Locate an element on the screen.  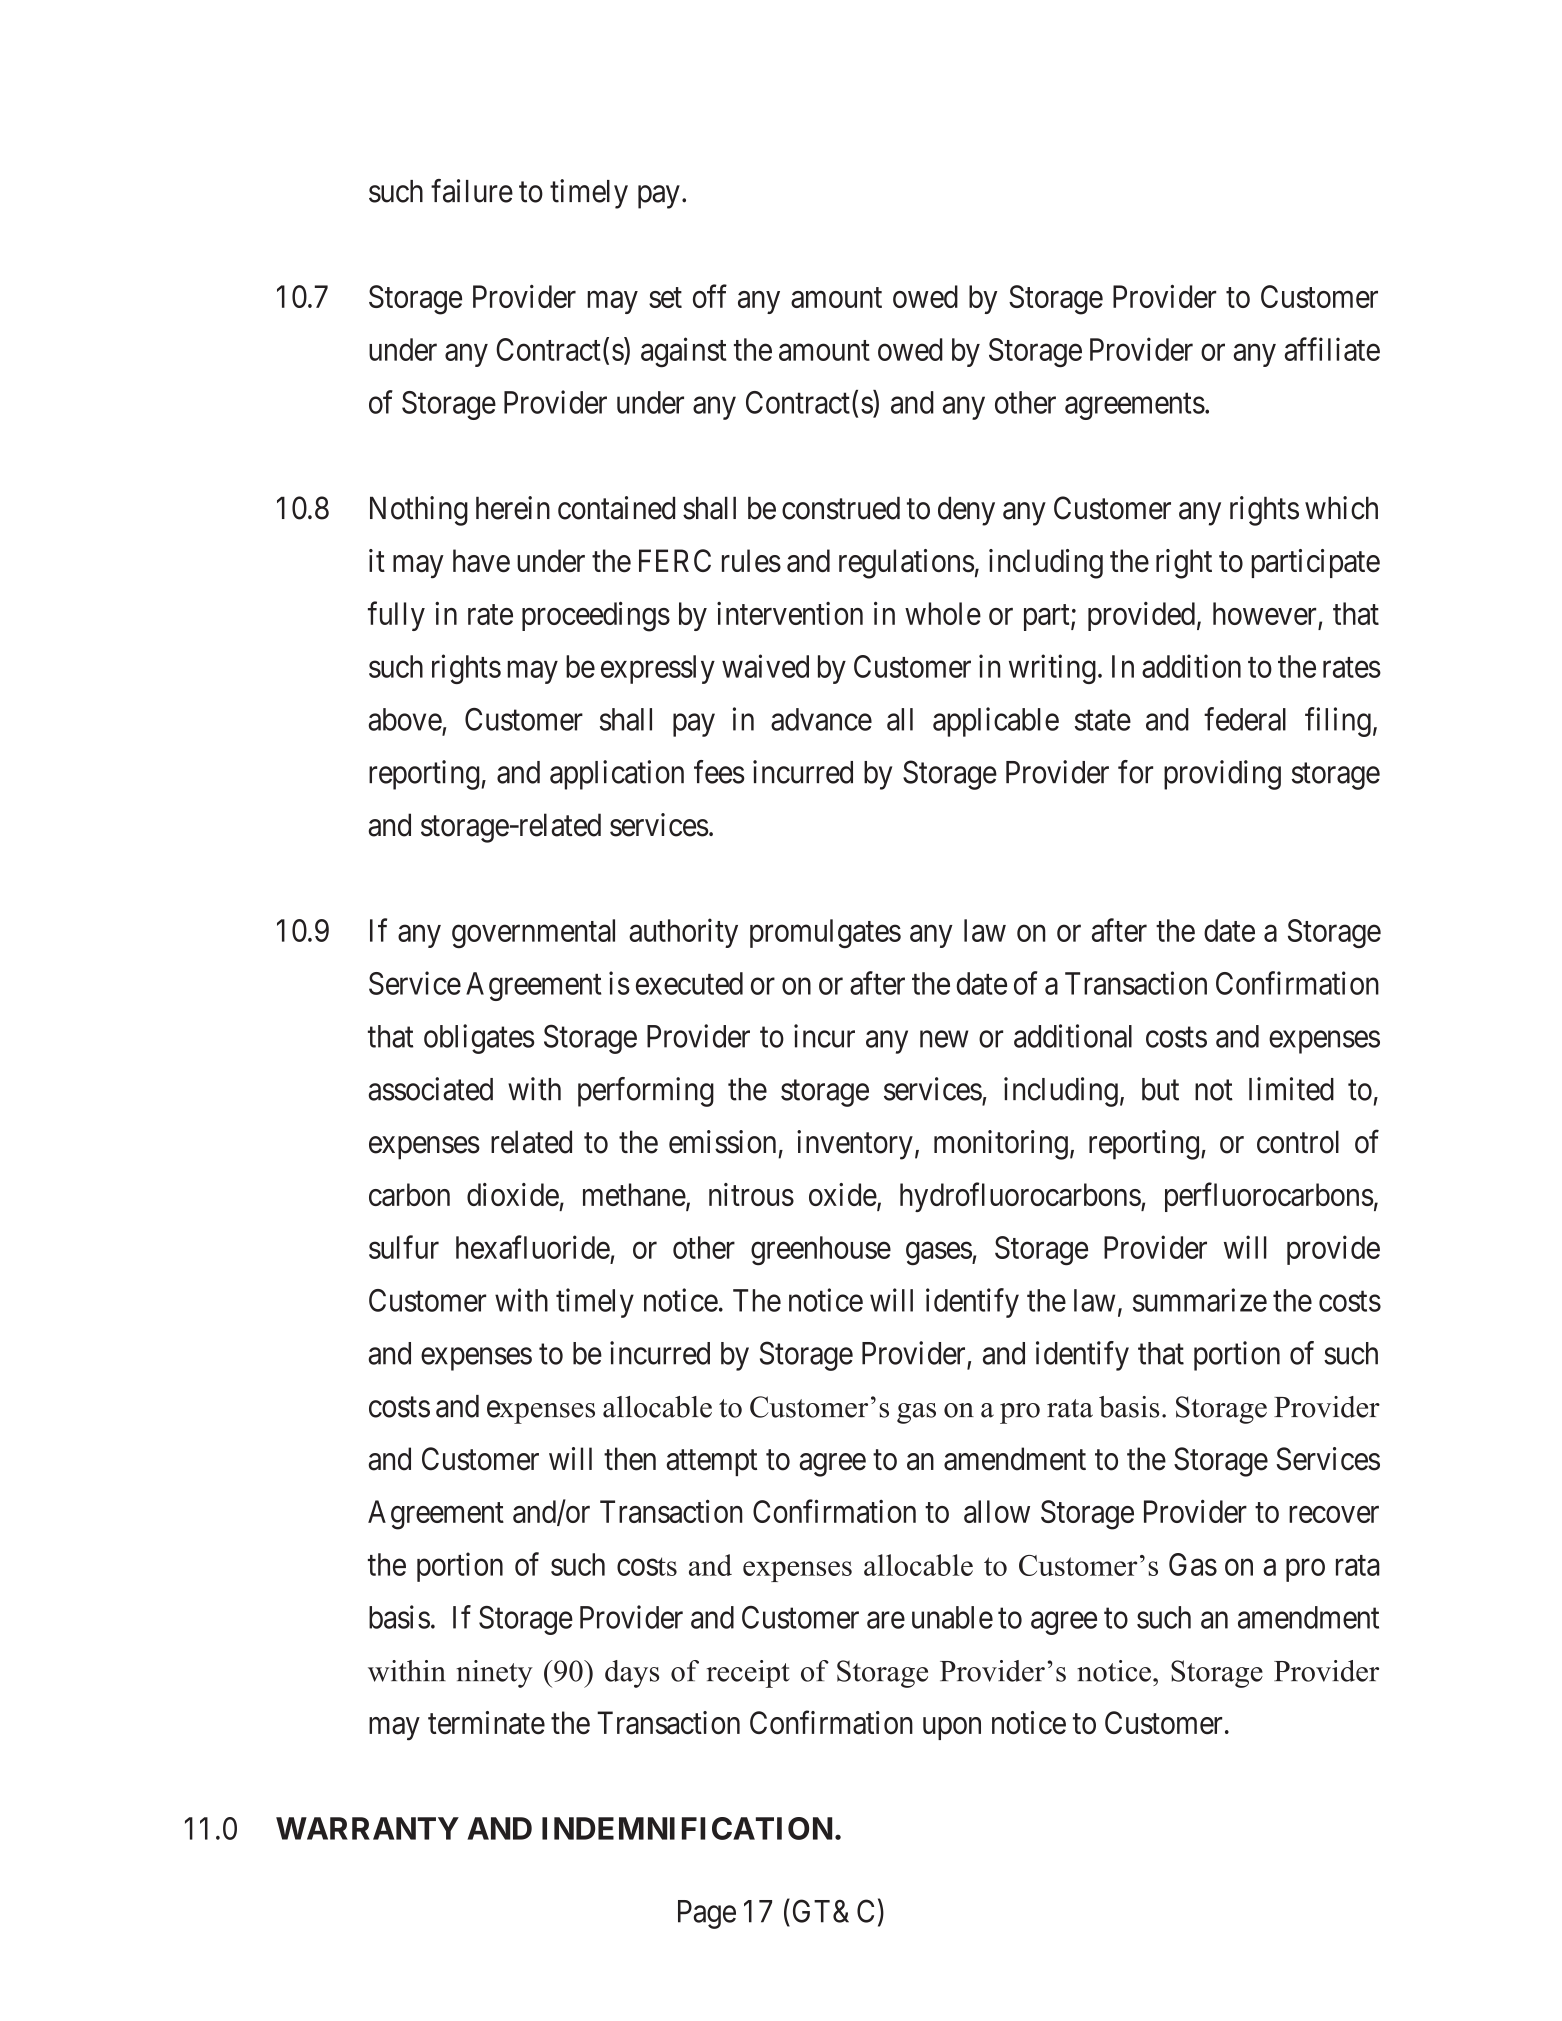
failure is located at coordinates (472, 191).
